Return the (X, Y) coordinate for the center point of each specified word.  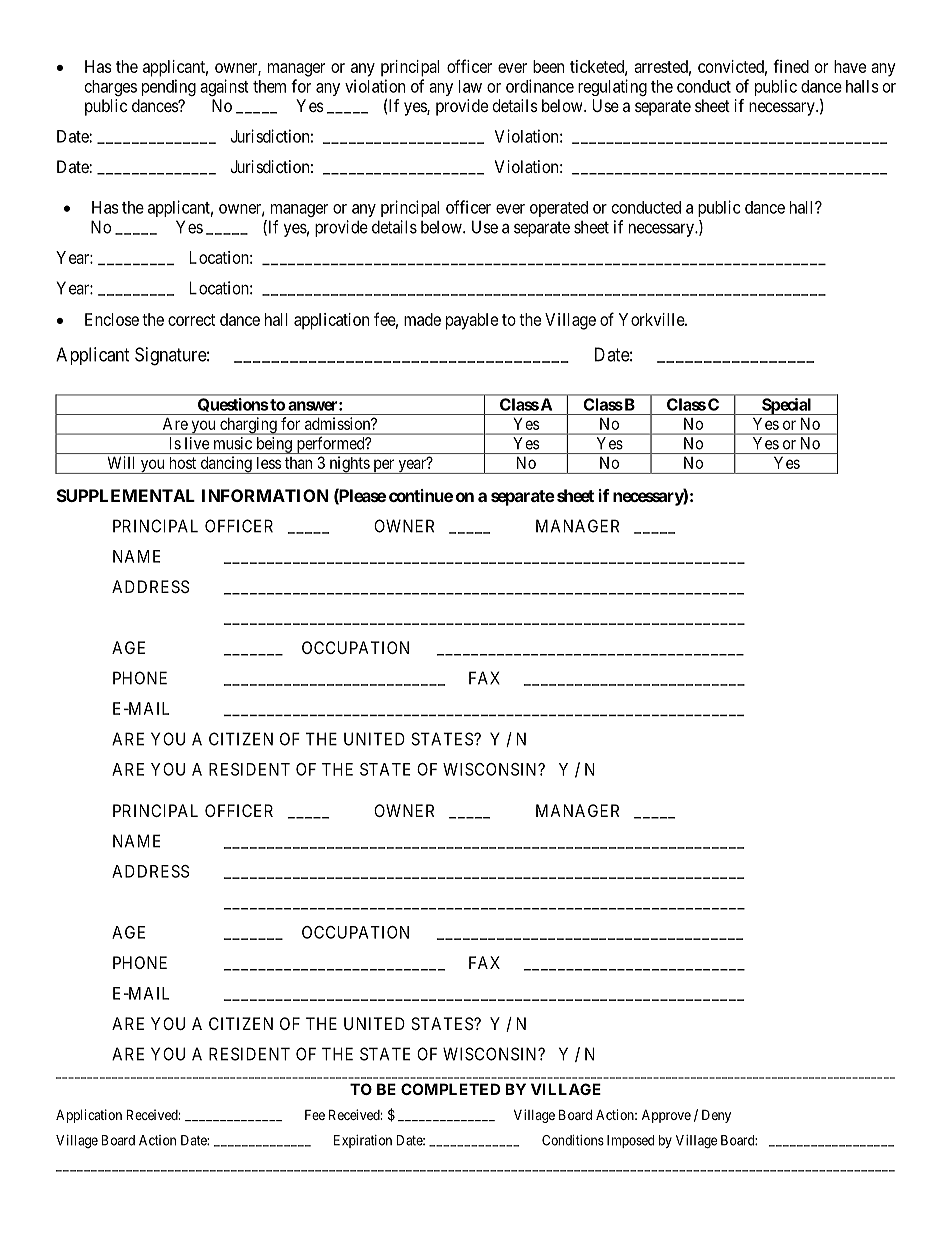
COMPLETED (450, 1089)
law (470, 86)
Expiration (363, 1141)
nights (349, 465)
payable (472, 321)
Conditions (573, 1140)
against (224, 87)
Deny (716, 1116)
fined (791, 66)
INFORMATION (265, 495)
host (183, 463)
